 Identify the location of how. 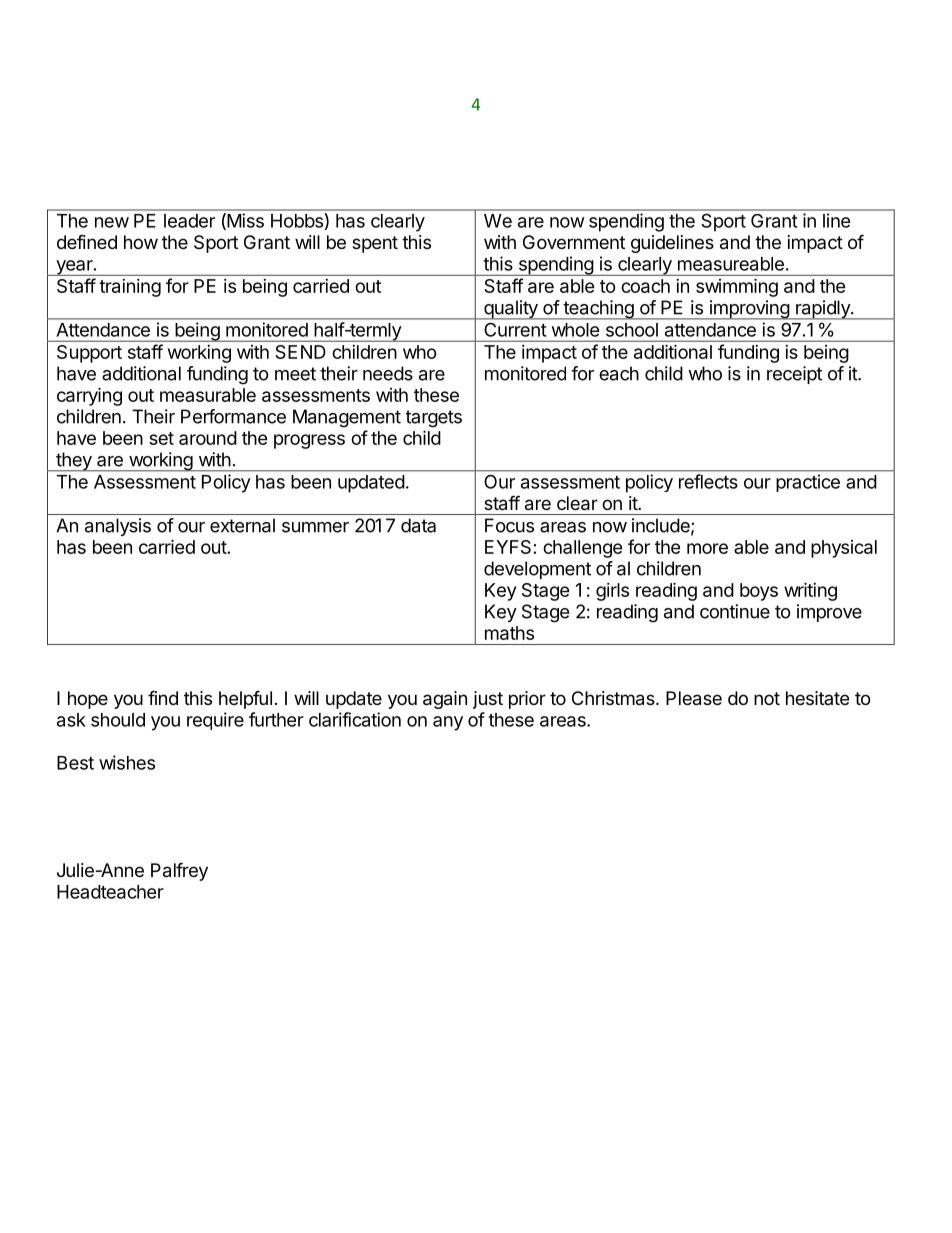
(141, 242).
